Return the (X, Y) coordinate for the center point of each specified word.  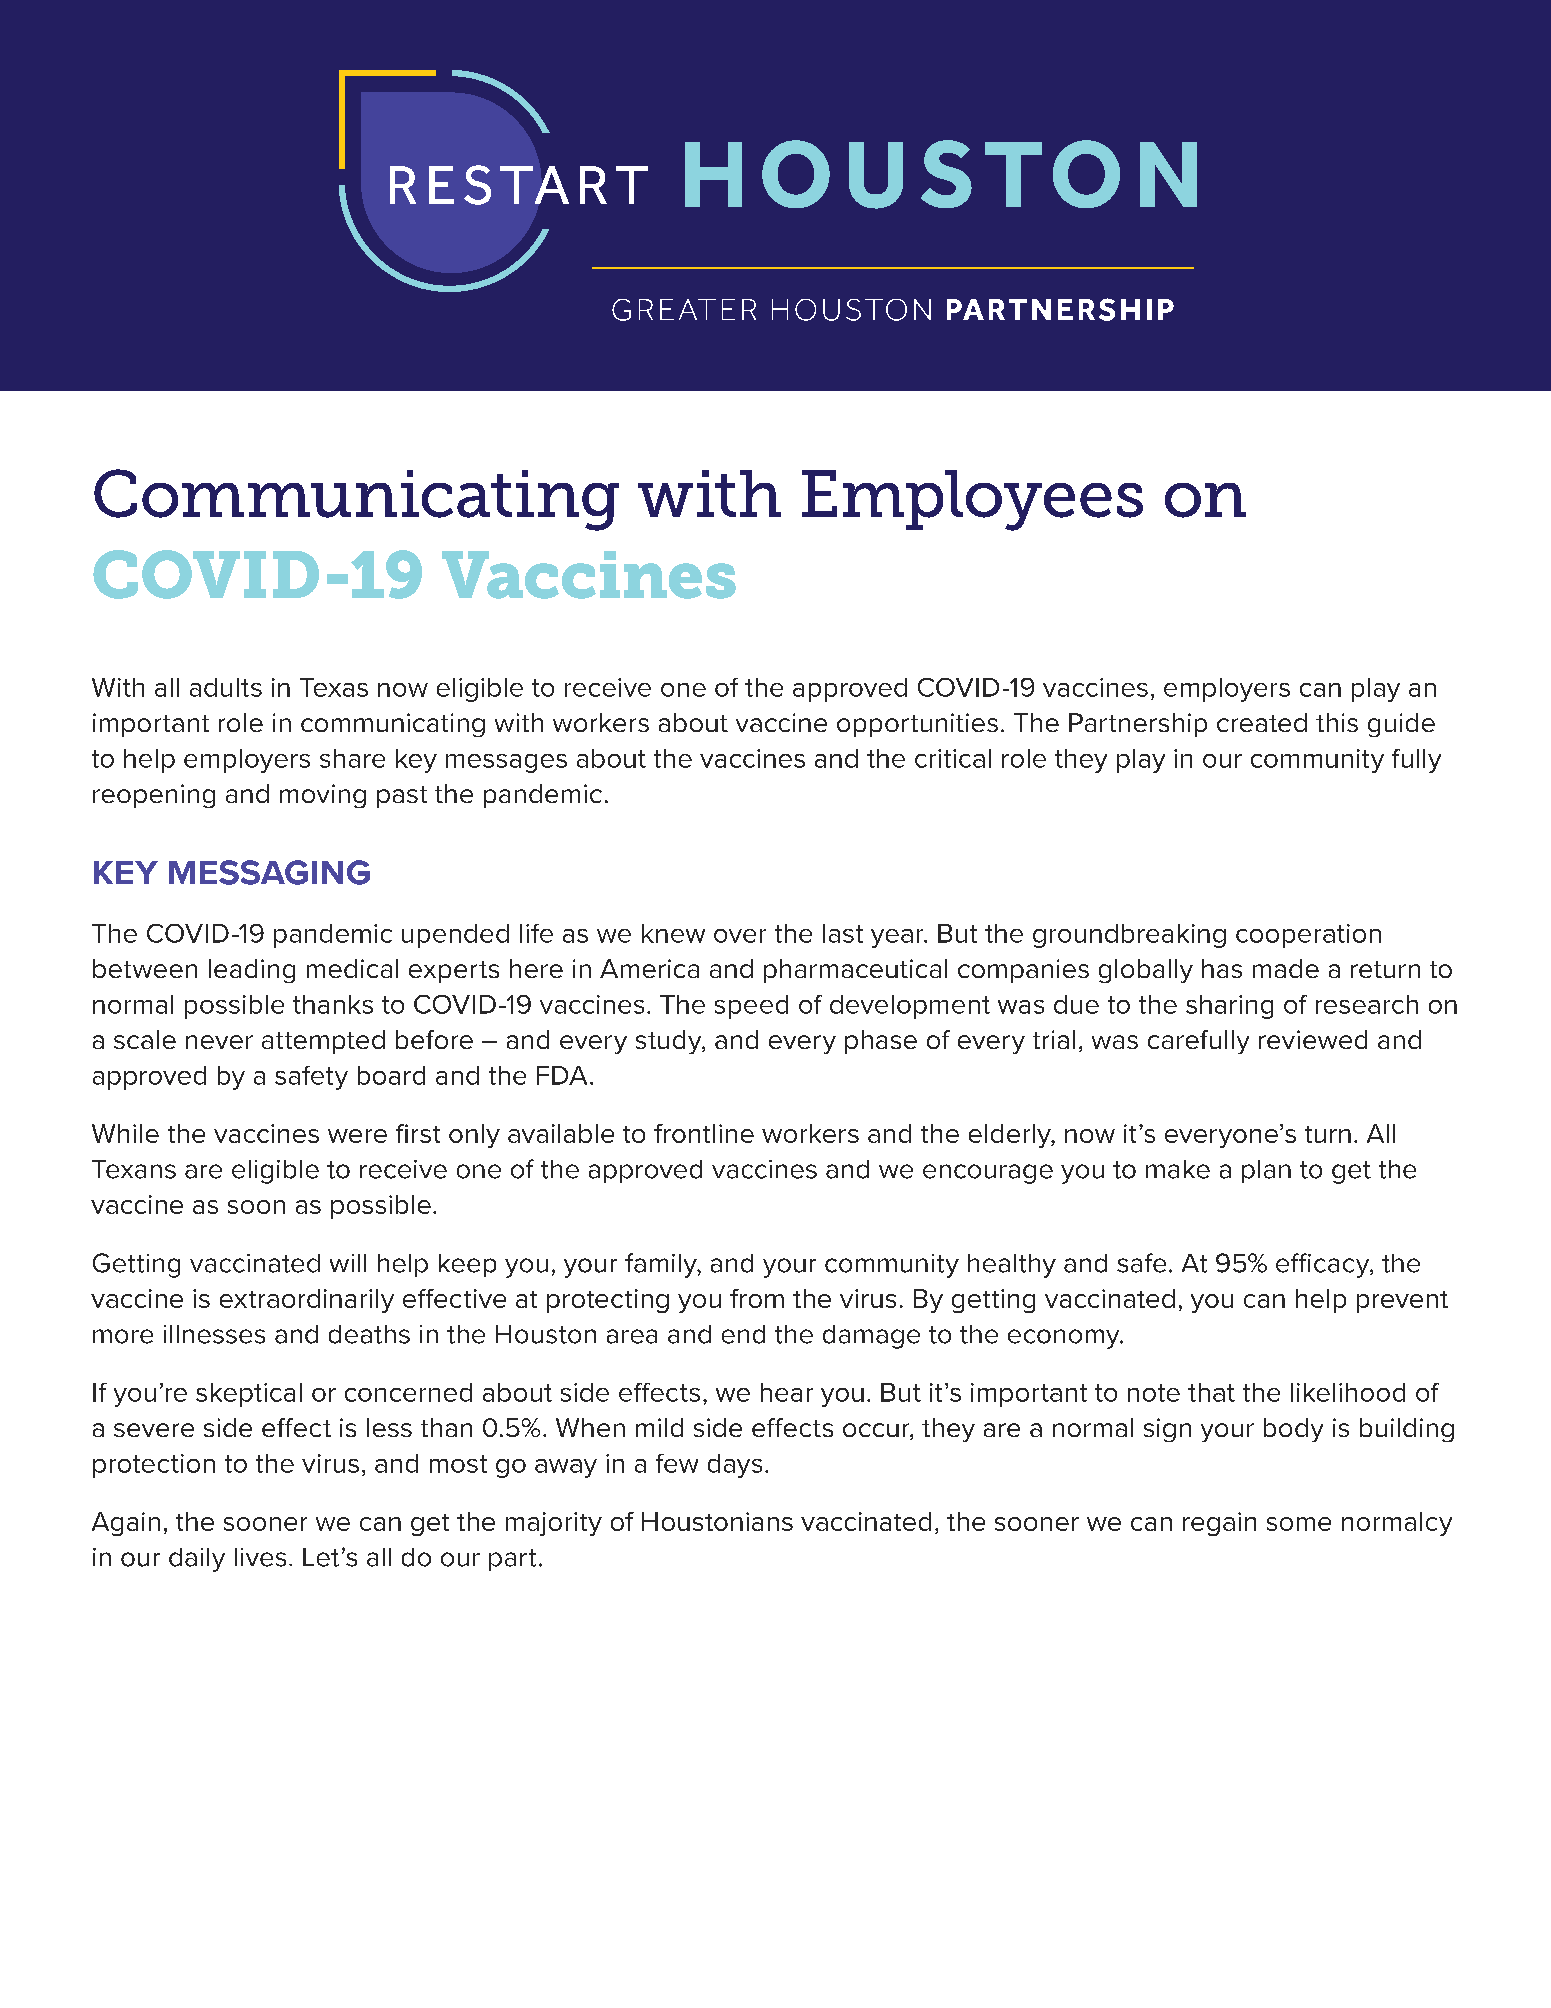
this (1337, 722)
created (1262, 722)
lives (260, 1557)
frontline (704, 1133)
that (1211, 1392)
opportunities (917, 725)
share (352, 758)
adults (226, 687)
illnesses (214, 1334)
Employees (972, 500)
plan (1266, 1171)
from (757, 1298)
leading (252, 971)
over (740, 936)
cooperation (1308, 936)
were (357, 1136)
